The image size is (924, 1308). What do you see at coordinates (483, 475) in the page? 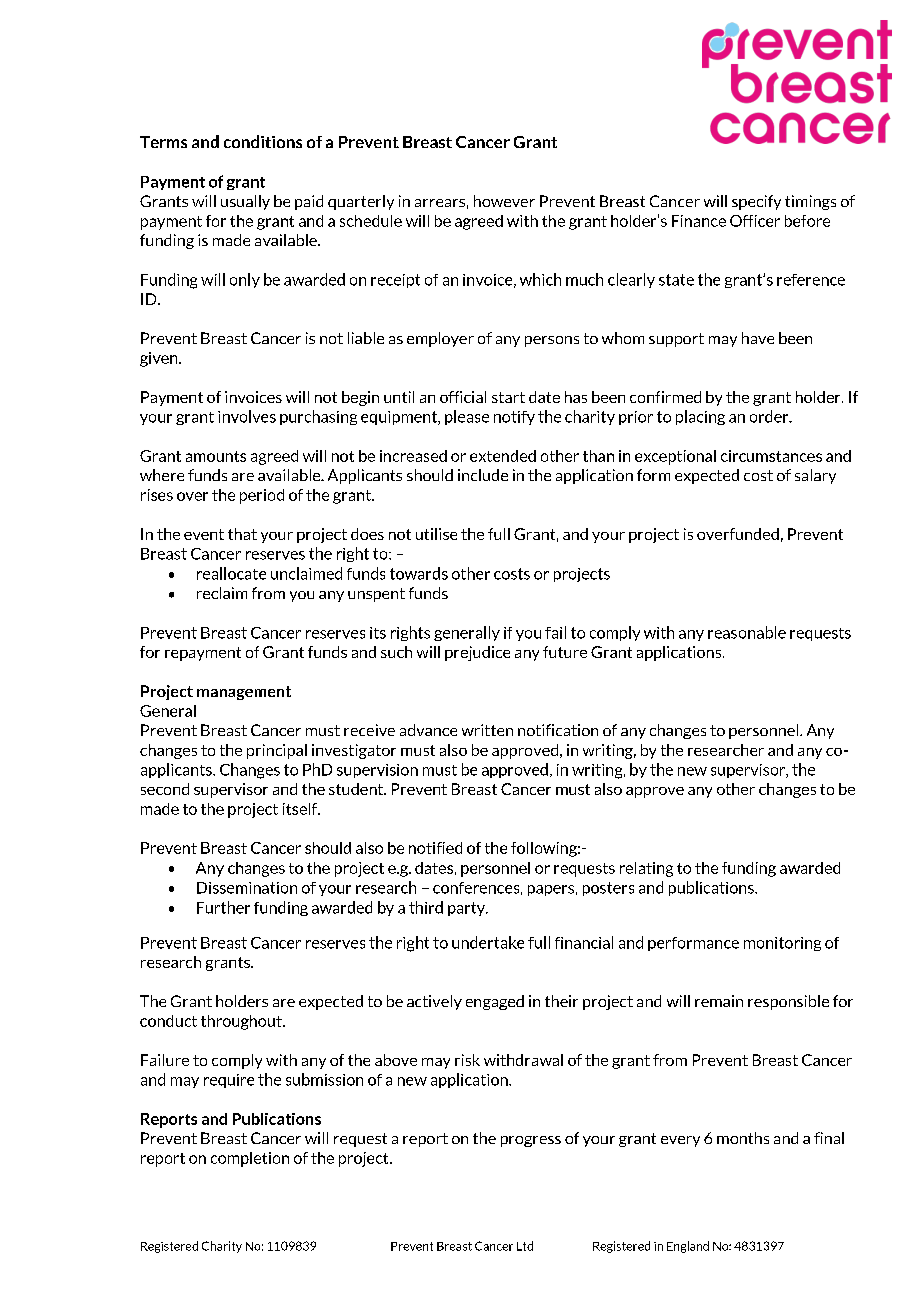
I see `include` at bounding box center [483, 475].
